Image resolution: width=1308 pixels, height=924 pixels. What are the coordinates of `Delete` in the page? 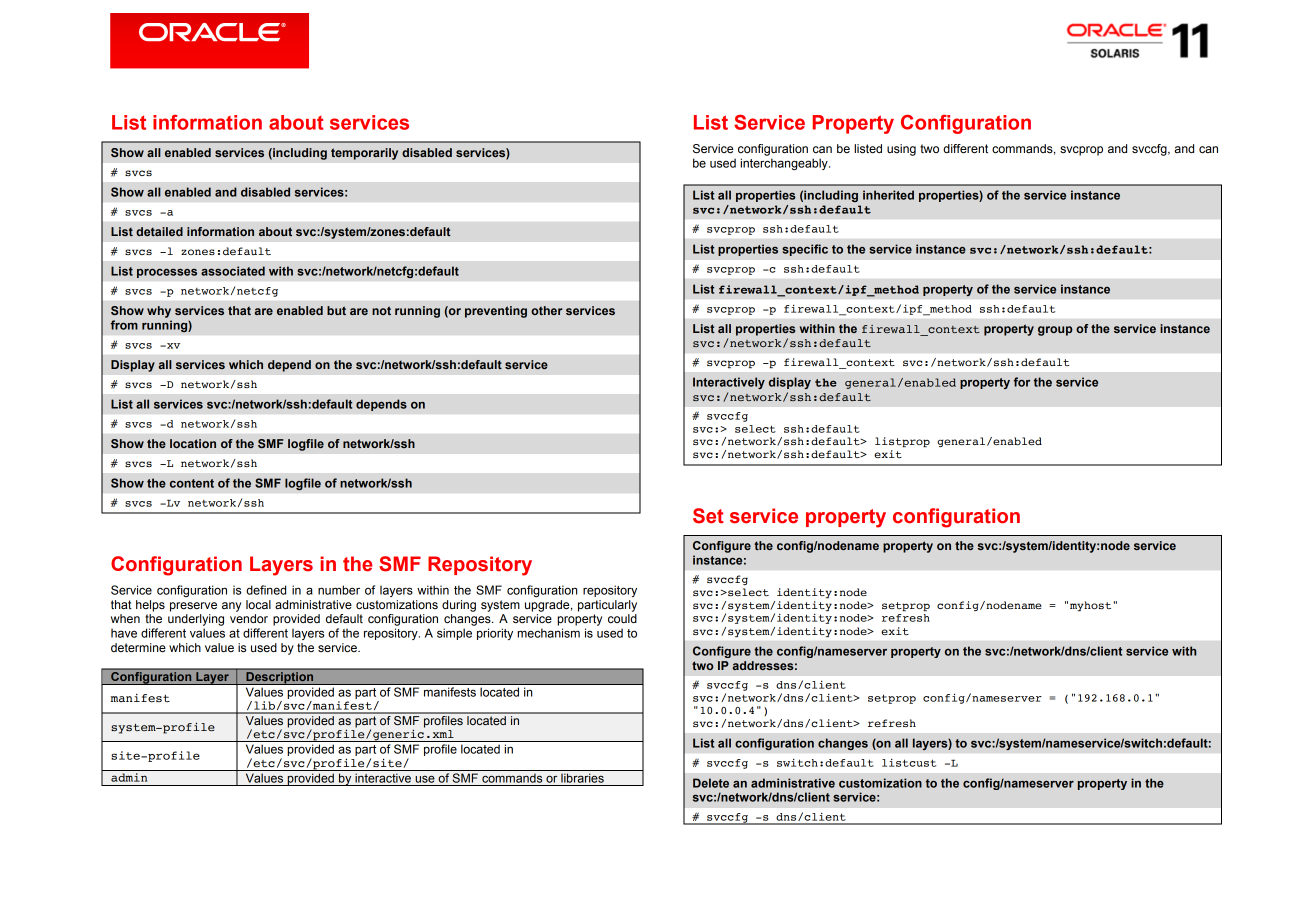 It's located at (711, 783).
